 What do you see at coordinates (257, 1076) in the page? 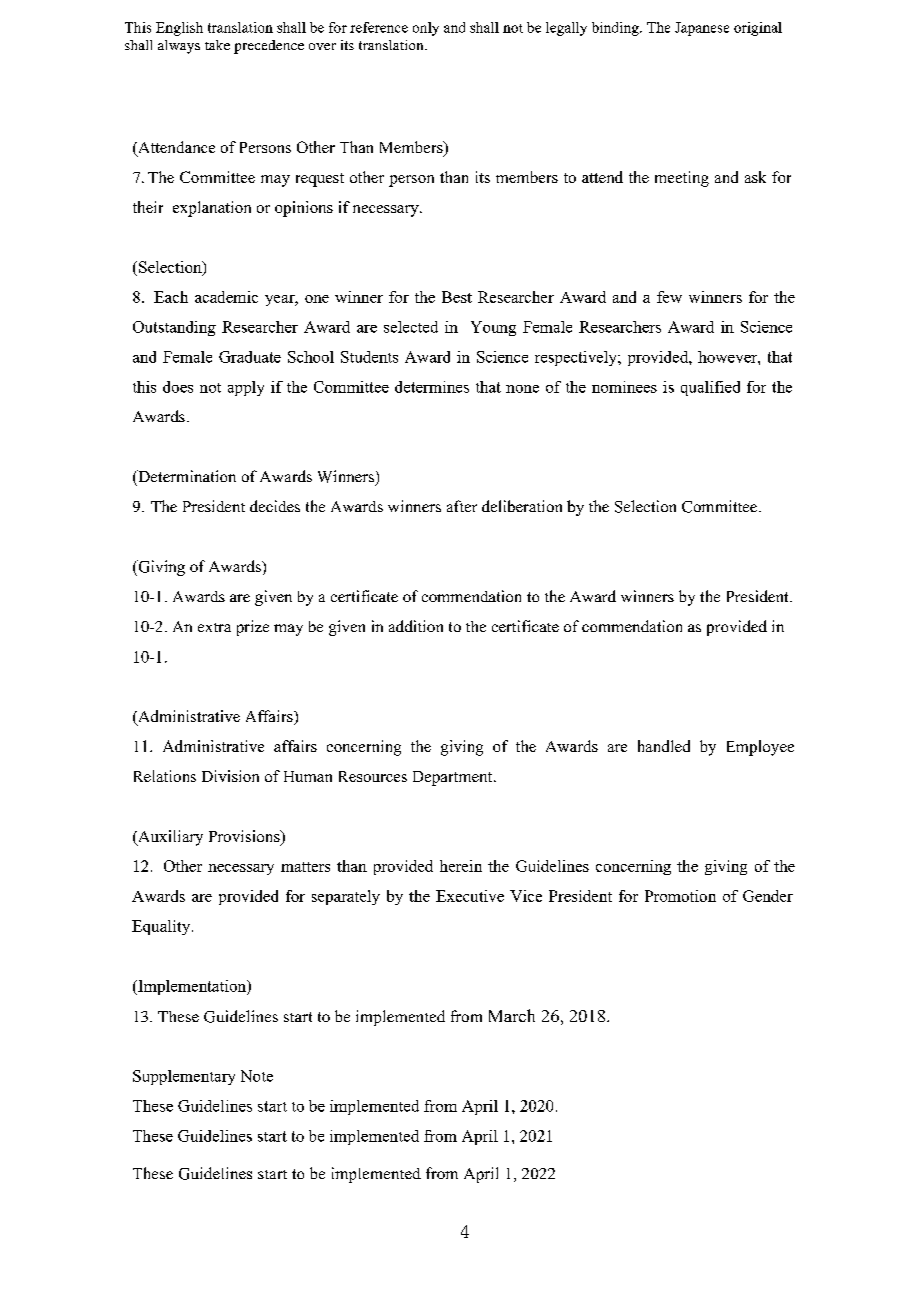
I see `Note` at bounding box center [257, 1076].
